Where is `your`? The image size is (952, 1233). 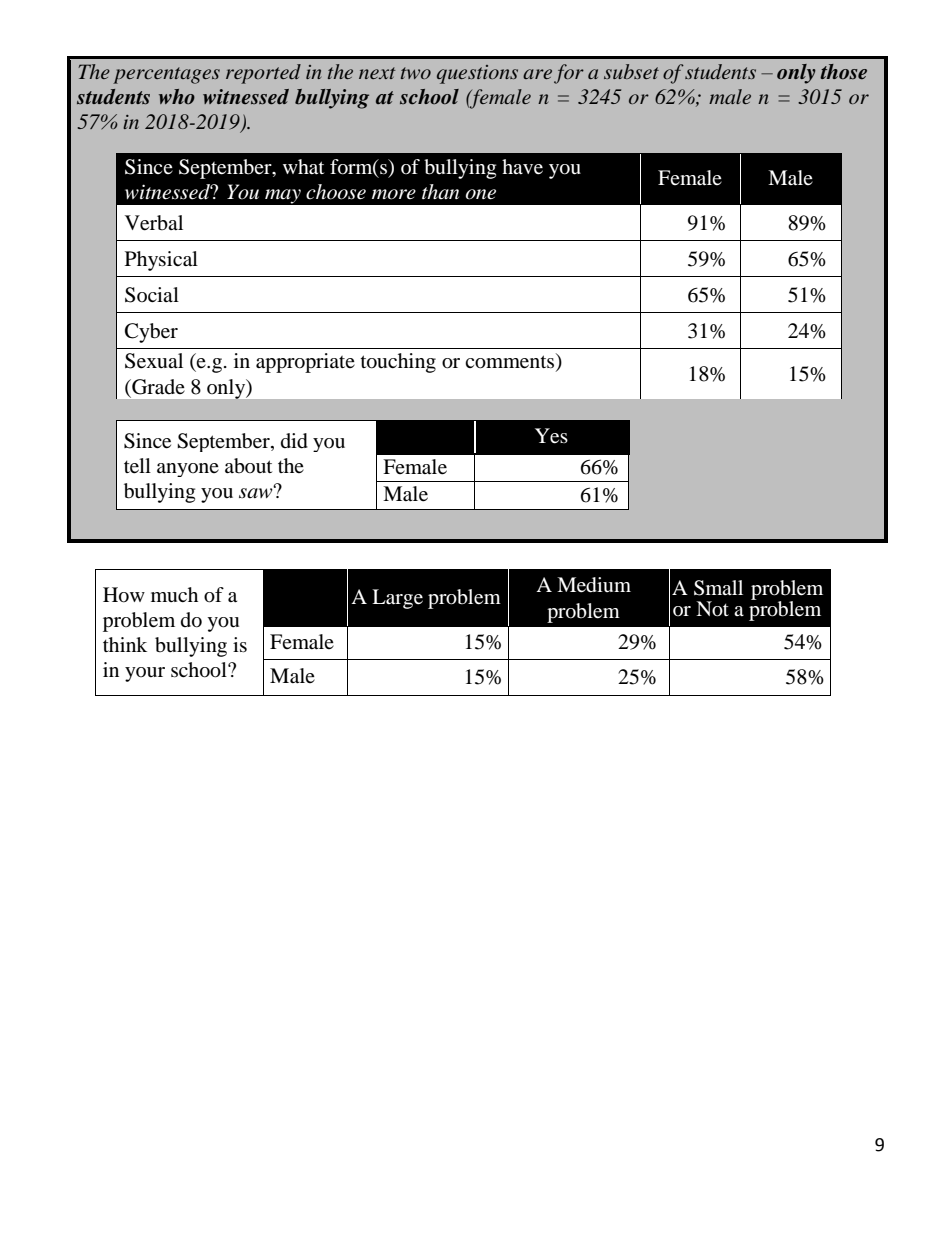
your is located at coordinates (145, 674).
